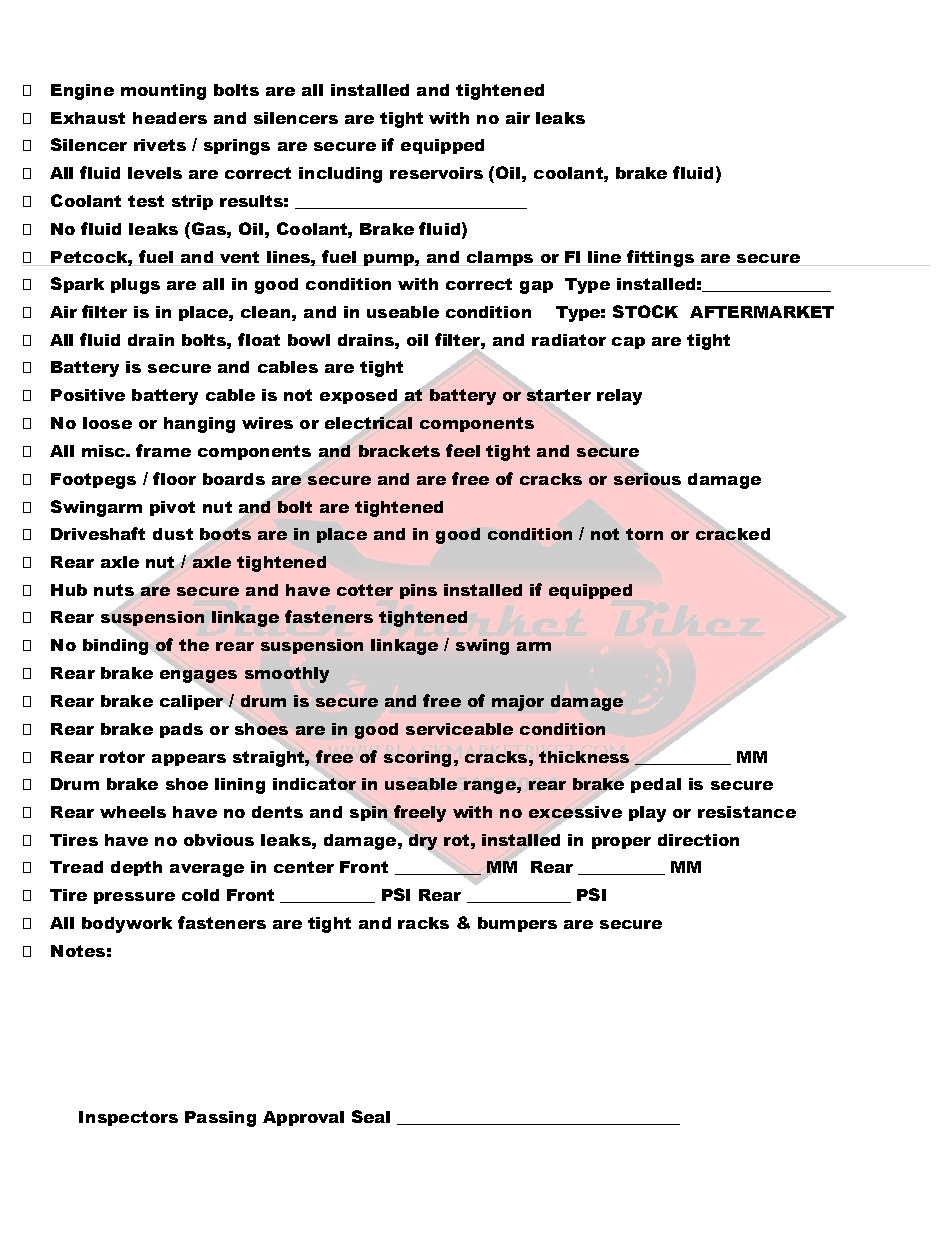 This image has height=1233, width=952. Describe the element at coordinates (698, 840) in the image. I see `direction` at that location.
